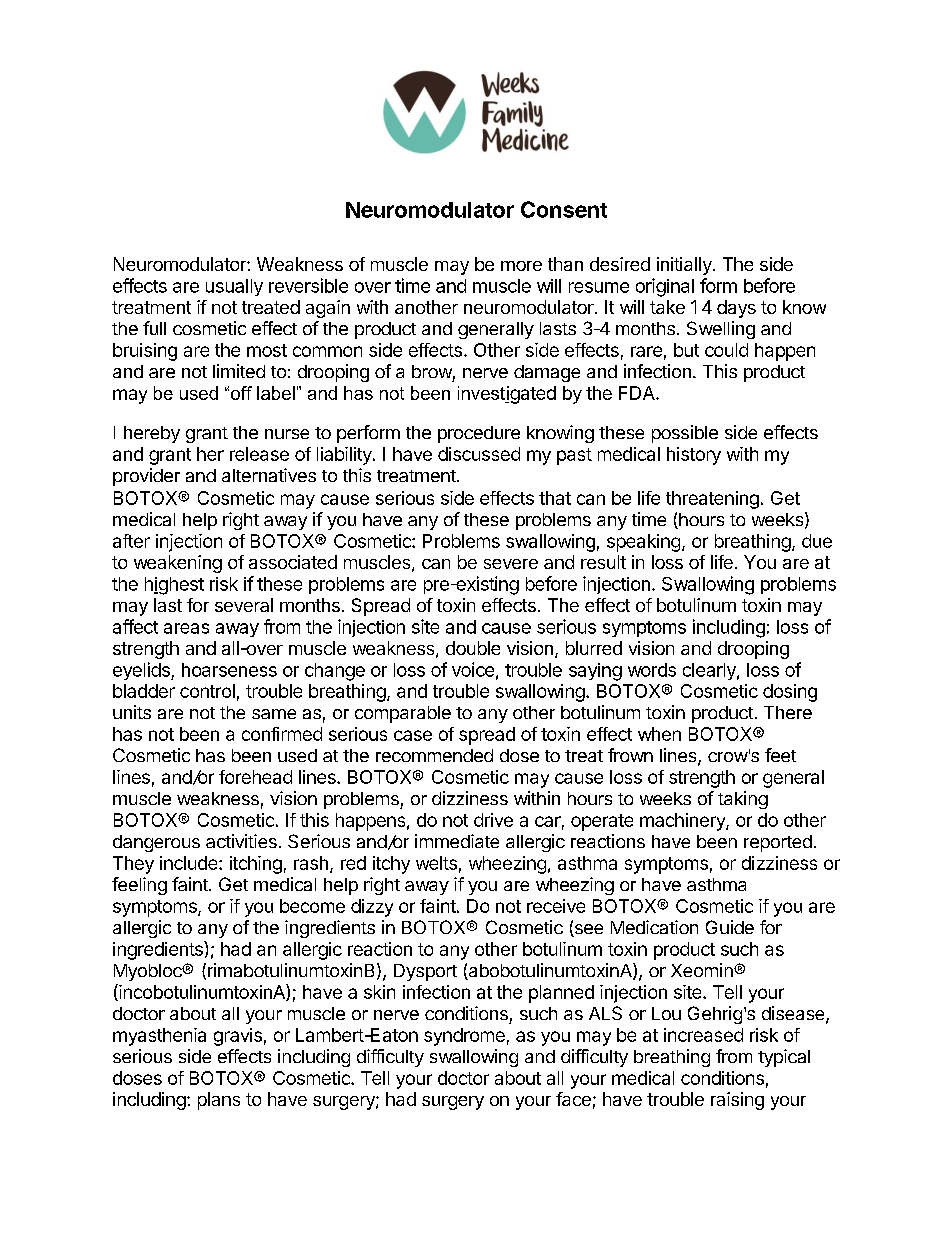 The width and height of the screenshot is (952, 1233). Describe the element at coordinates (473, 648) in the screenshot. I see `double` at that location.
